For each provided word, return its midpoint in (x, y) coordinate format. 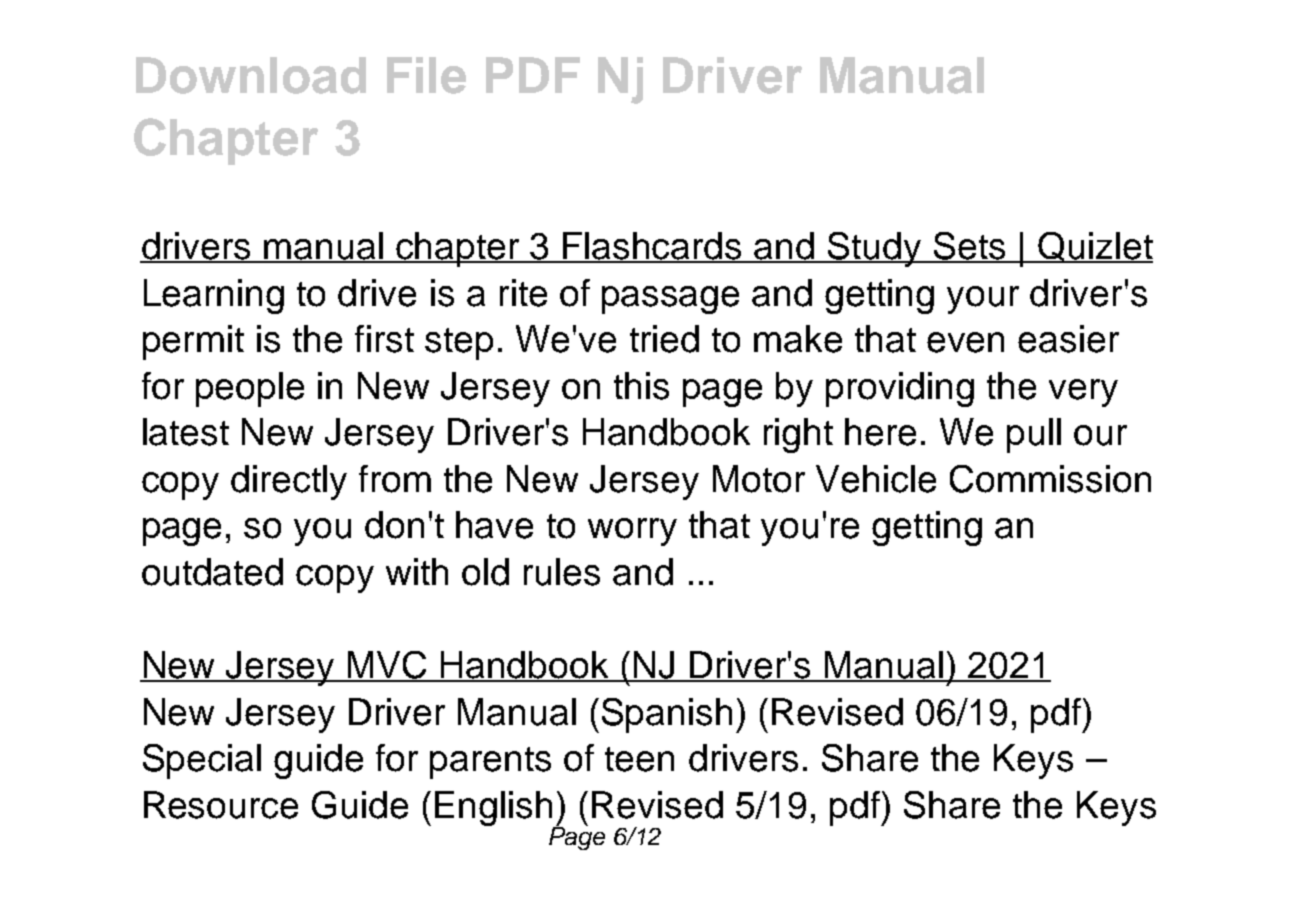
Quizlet (1094, 247)
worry (632, 532)
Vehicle (876, 479)
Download (251, 75)
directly (289, 482)
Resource (221, 805)
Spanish (667, 715)
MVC (388, 666)
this (641, 386)
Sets (970, 247)
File (426, 75)
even (965, 342)
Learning (214, 296)
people (250, 389)
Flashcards (653, 247)
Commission (1050, 479)
